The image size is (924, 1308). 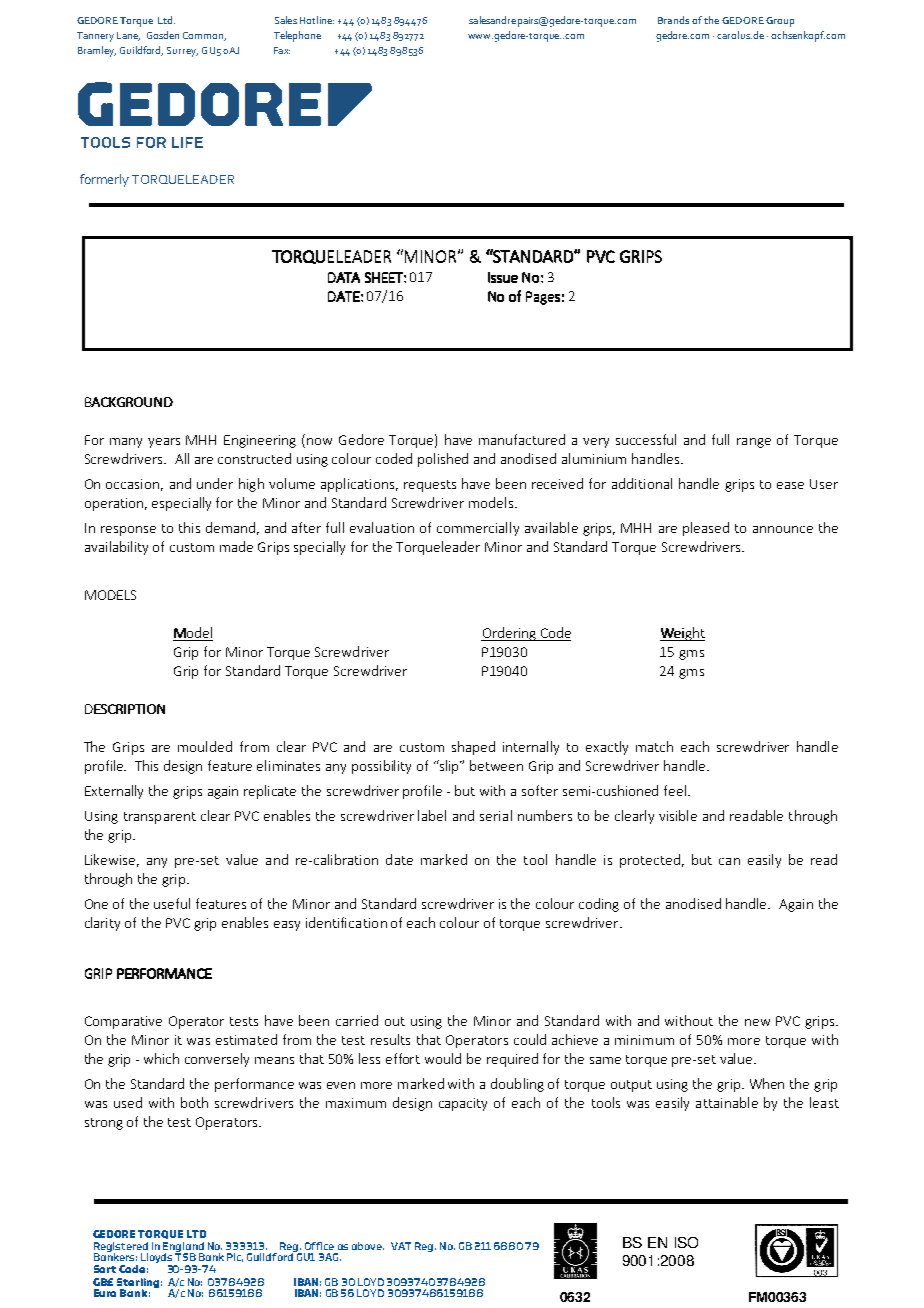 I want to click on moulded, so click(x=205, y=746).
